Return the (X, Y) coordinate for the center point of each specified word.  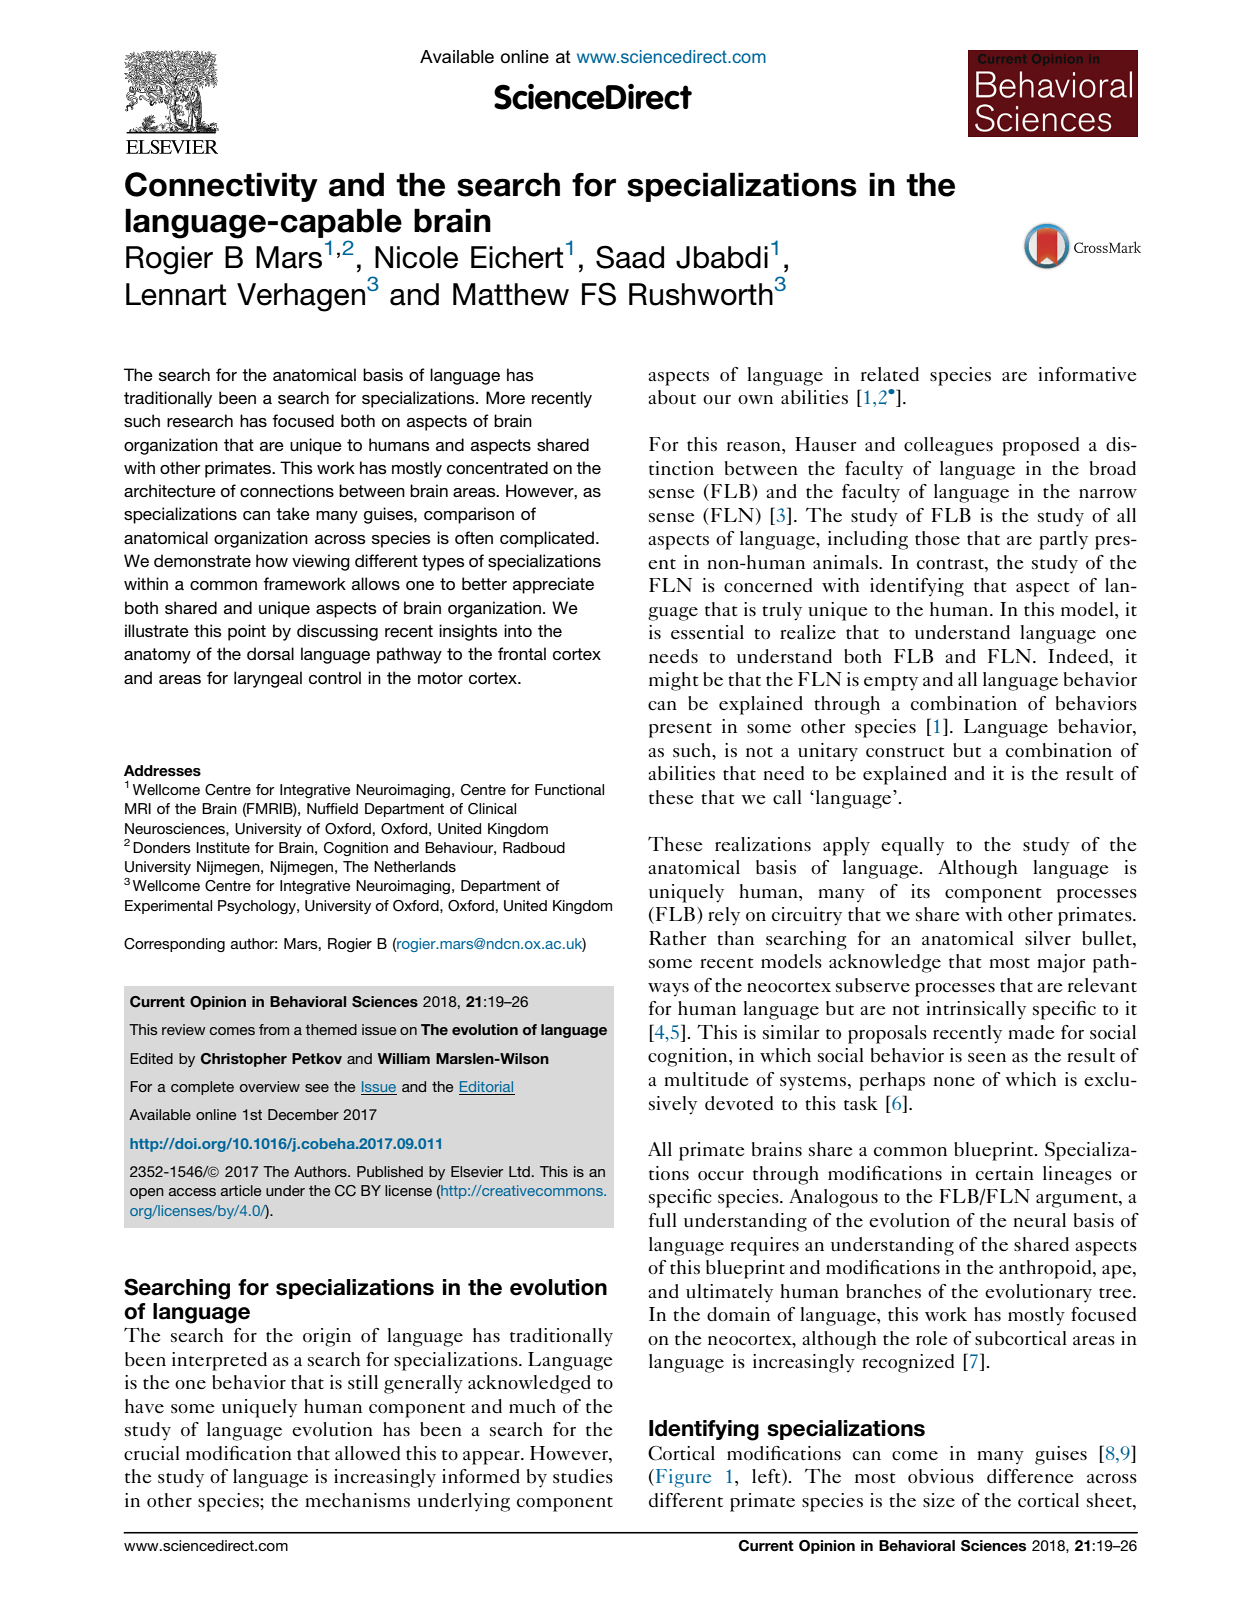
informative (1087, 374)
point (247, 632)
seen (987, 1057)
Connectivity (221, 187)
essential (707, 632)
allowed (367, 1453)
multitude (706, 1079)
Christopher (244, 1060)
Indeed (1079, 656)
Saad (630, 257)
